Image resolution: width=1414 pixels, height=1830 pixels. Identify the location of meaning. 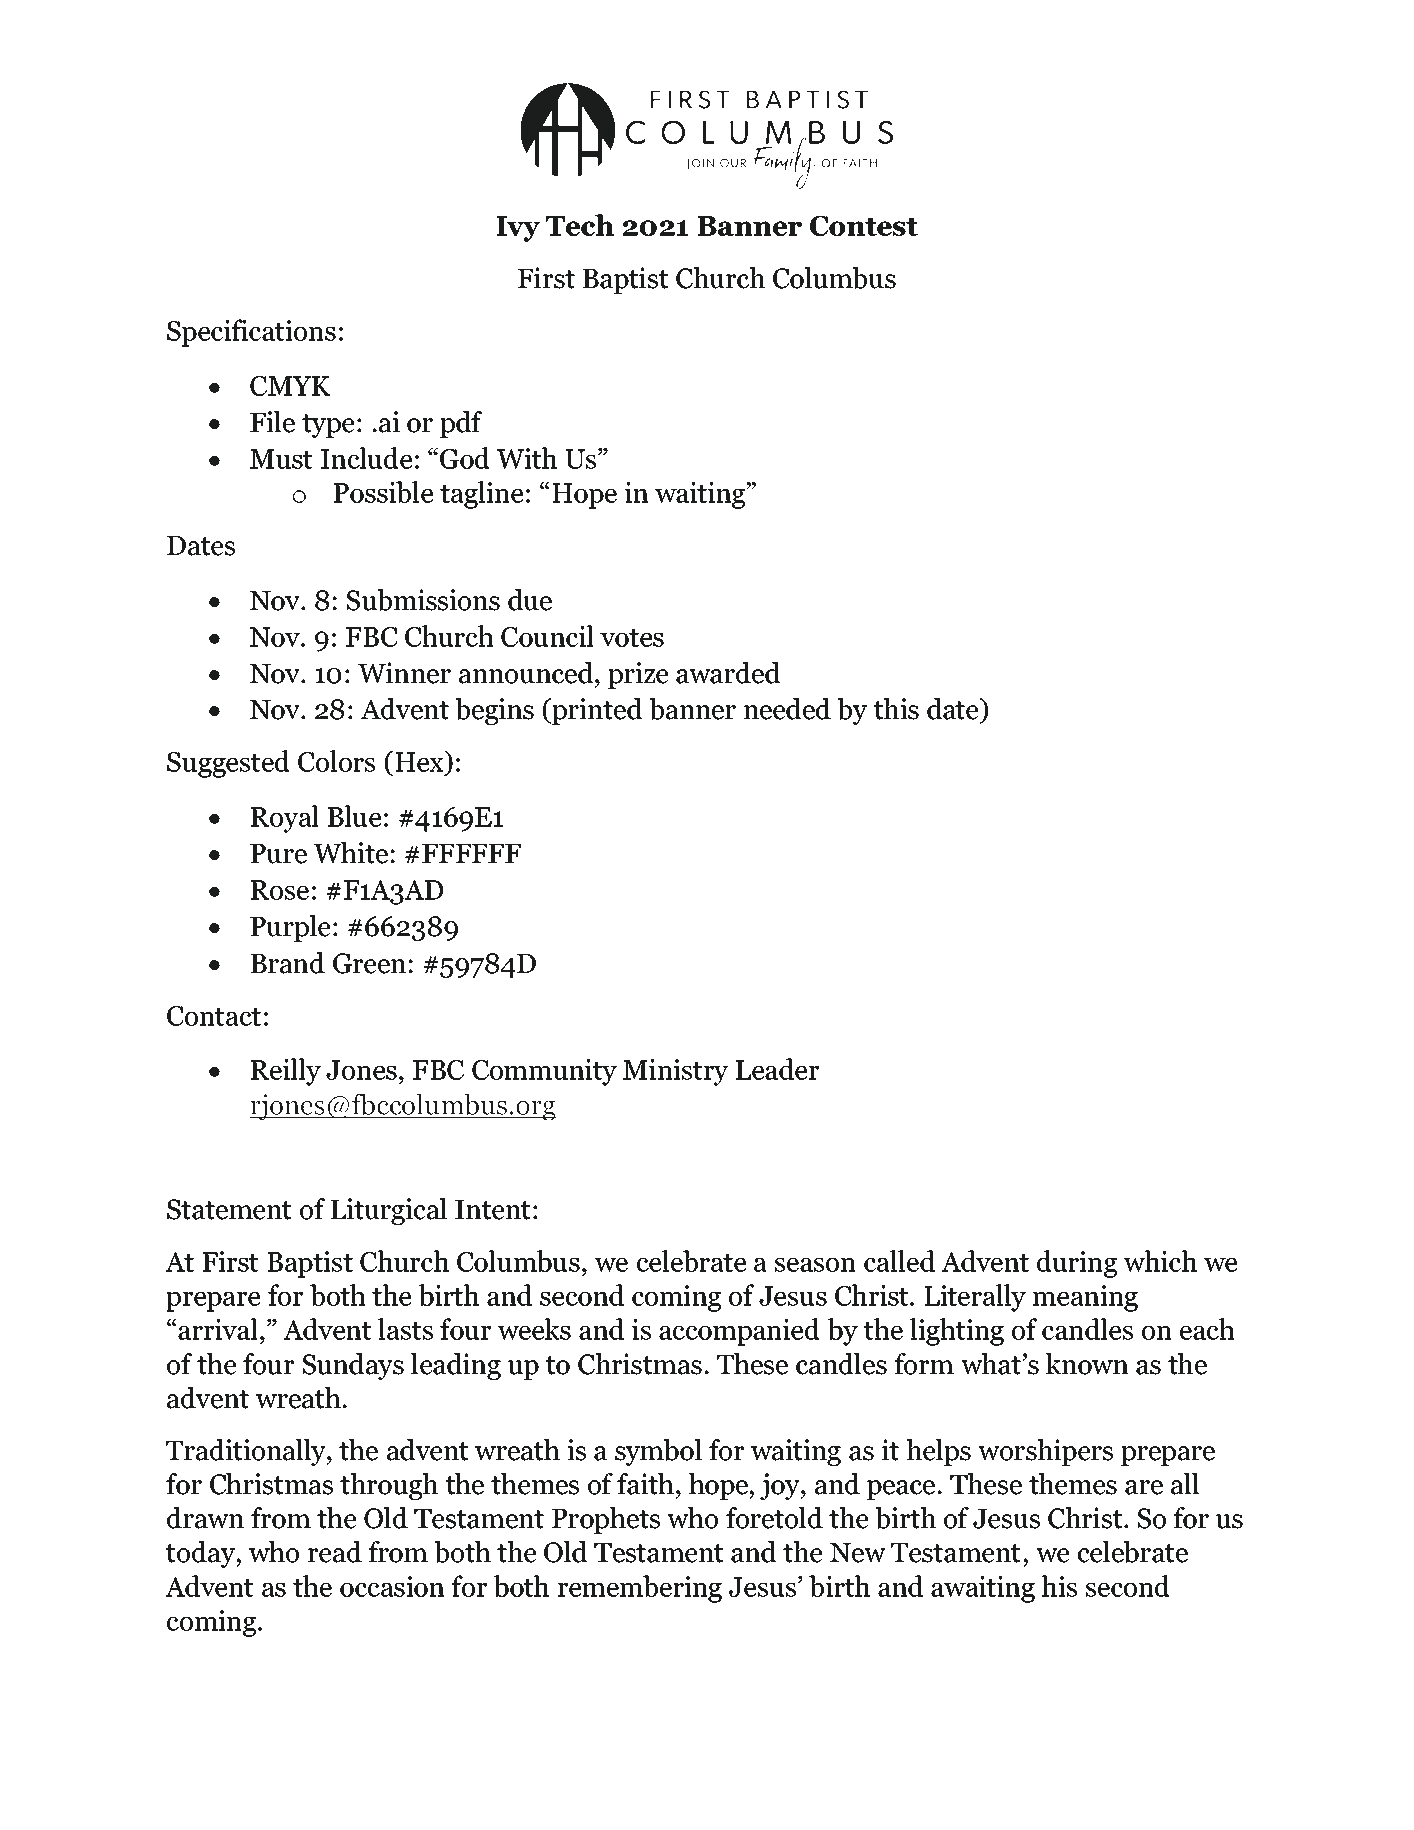
(1085, 1298).
